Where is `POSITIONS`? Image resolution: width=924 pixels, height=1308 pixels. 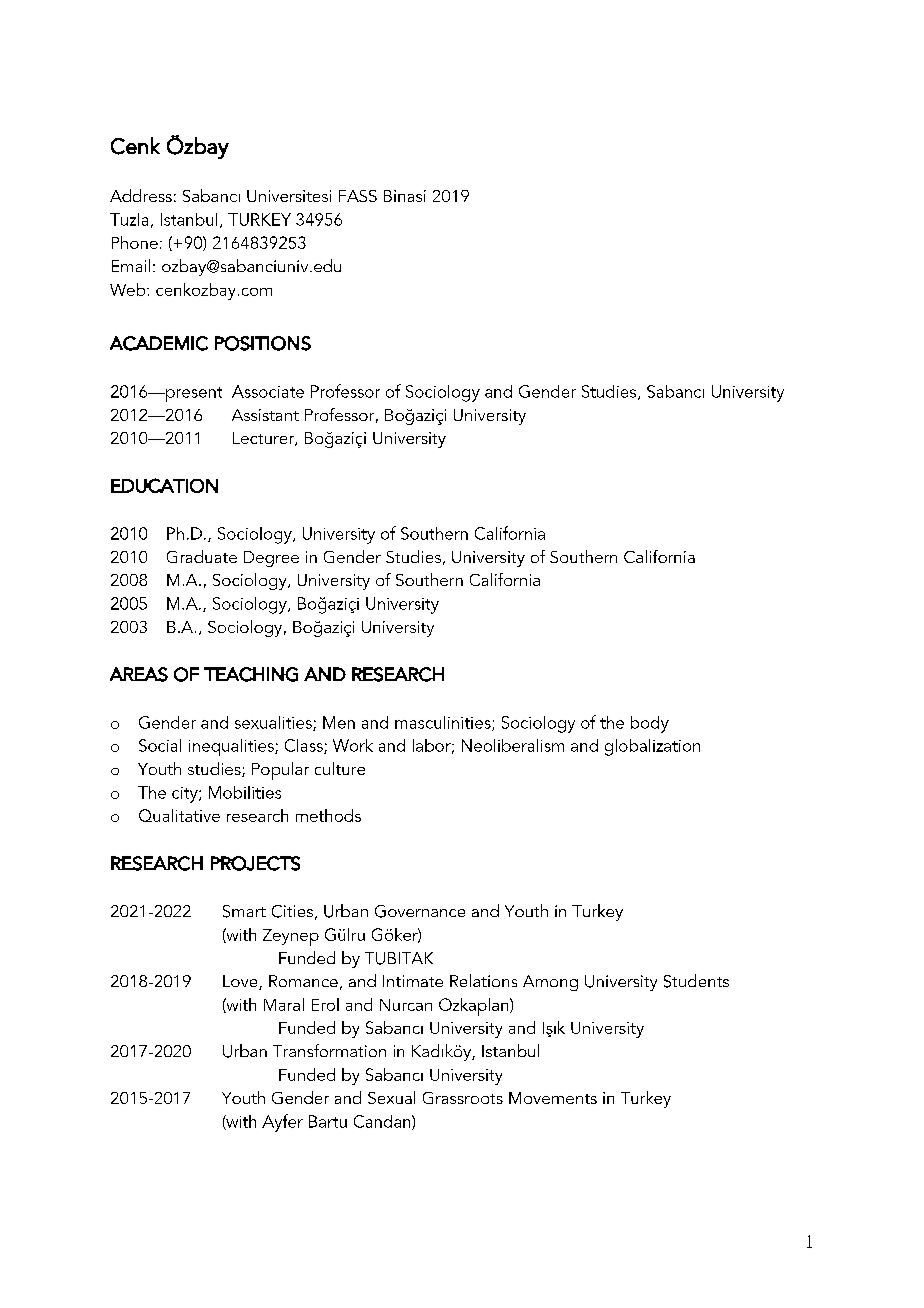
POSITIONS is located at coordinates (263, 343).
